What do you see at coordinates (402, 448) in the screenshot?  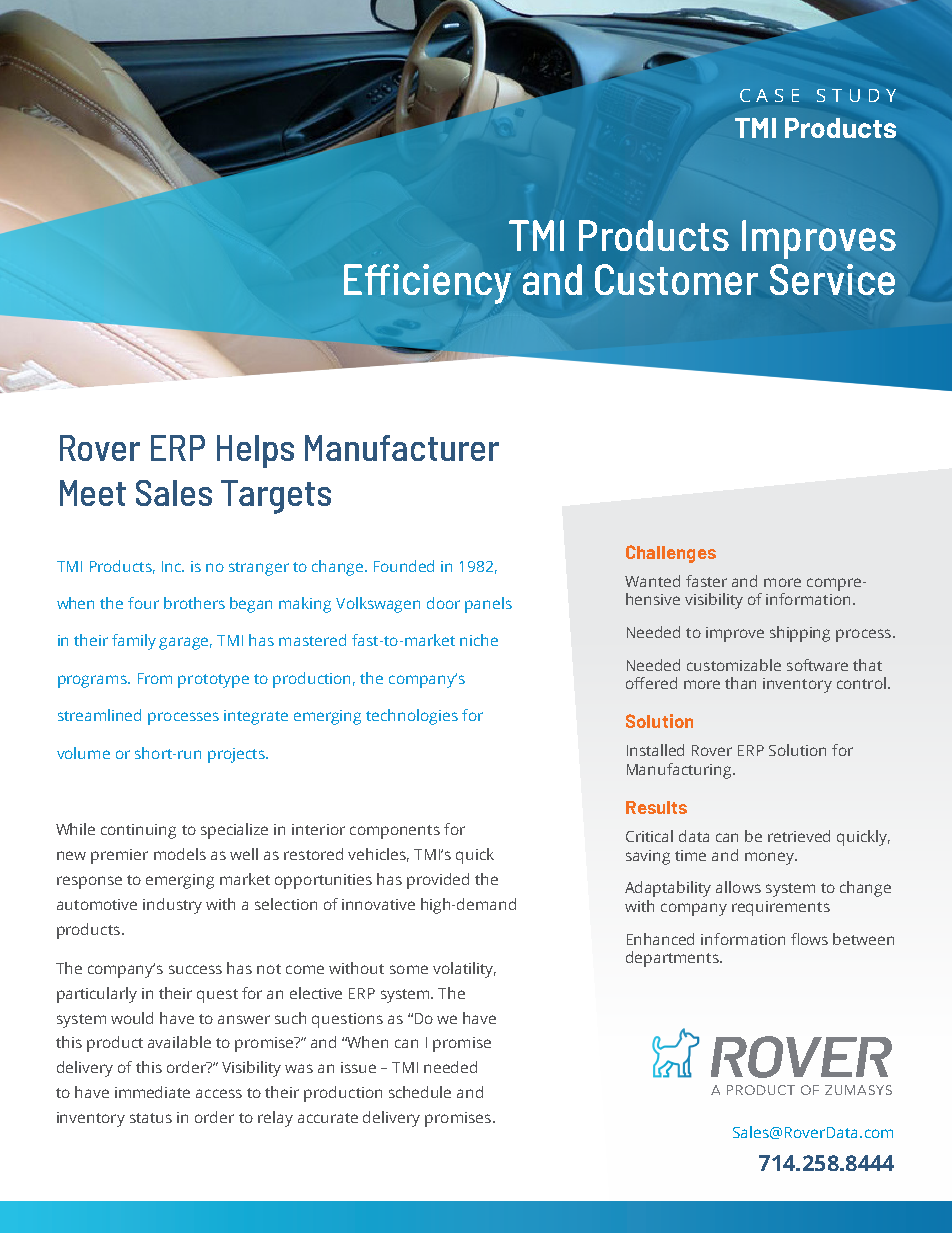 I see `Manufacturer` at bounding box center [402, 448].
